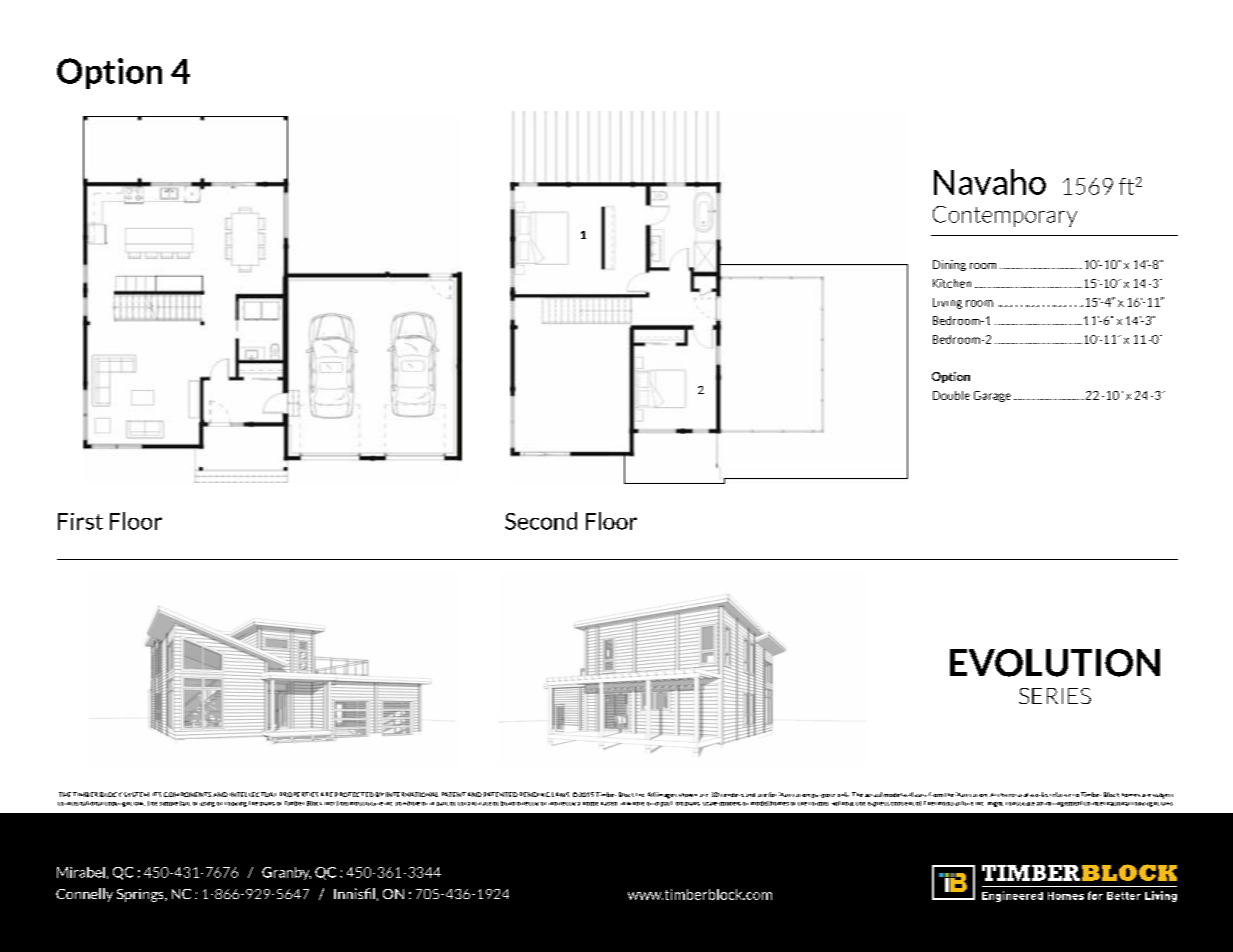  What do you see at coordinates (1039, 794) in the document?
I see `works` at bounding box center [1039, 794].
